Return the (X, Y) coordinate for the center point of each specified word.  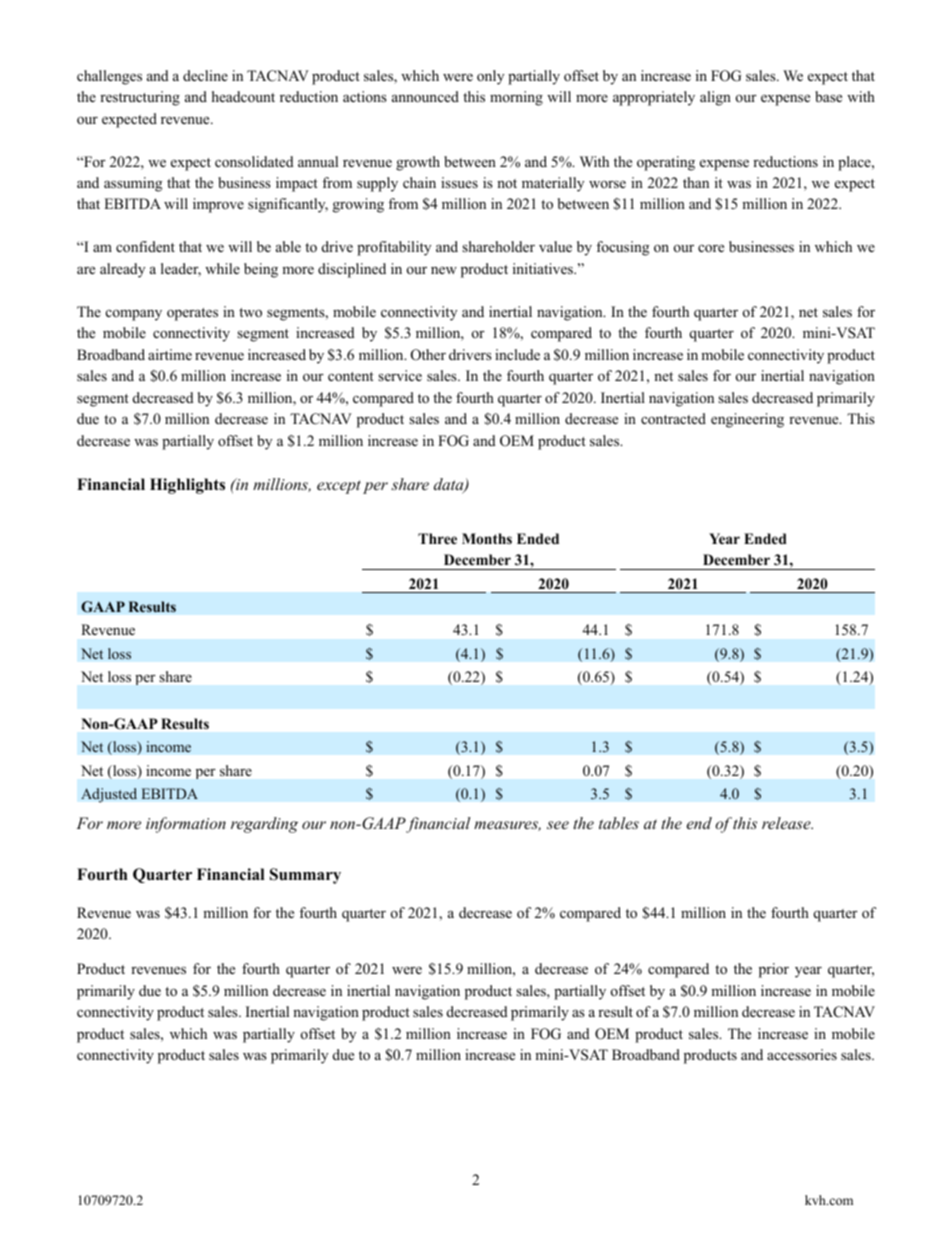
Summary (305, 876)
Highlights (187, 486)
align (715, 98)
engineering (747, 420)
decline (205, 75)
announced (425, 96)
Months (487, 538)
